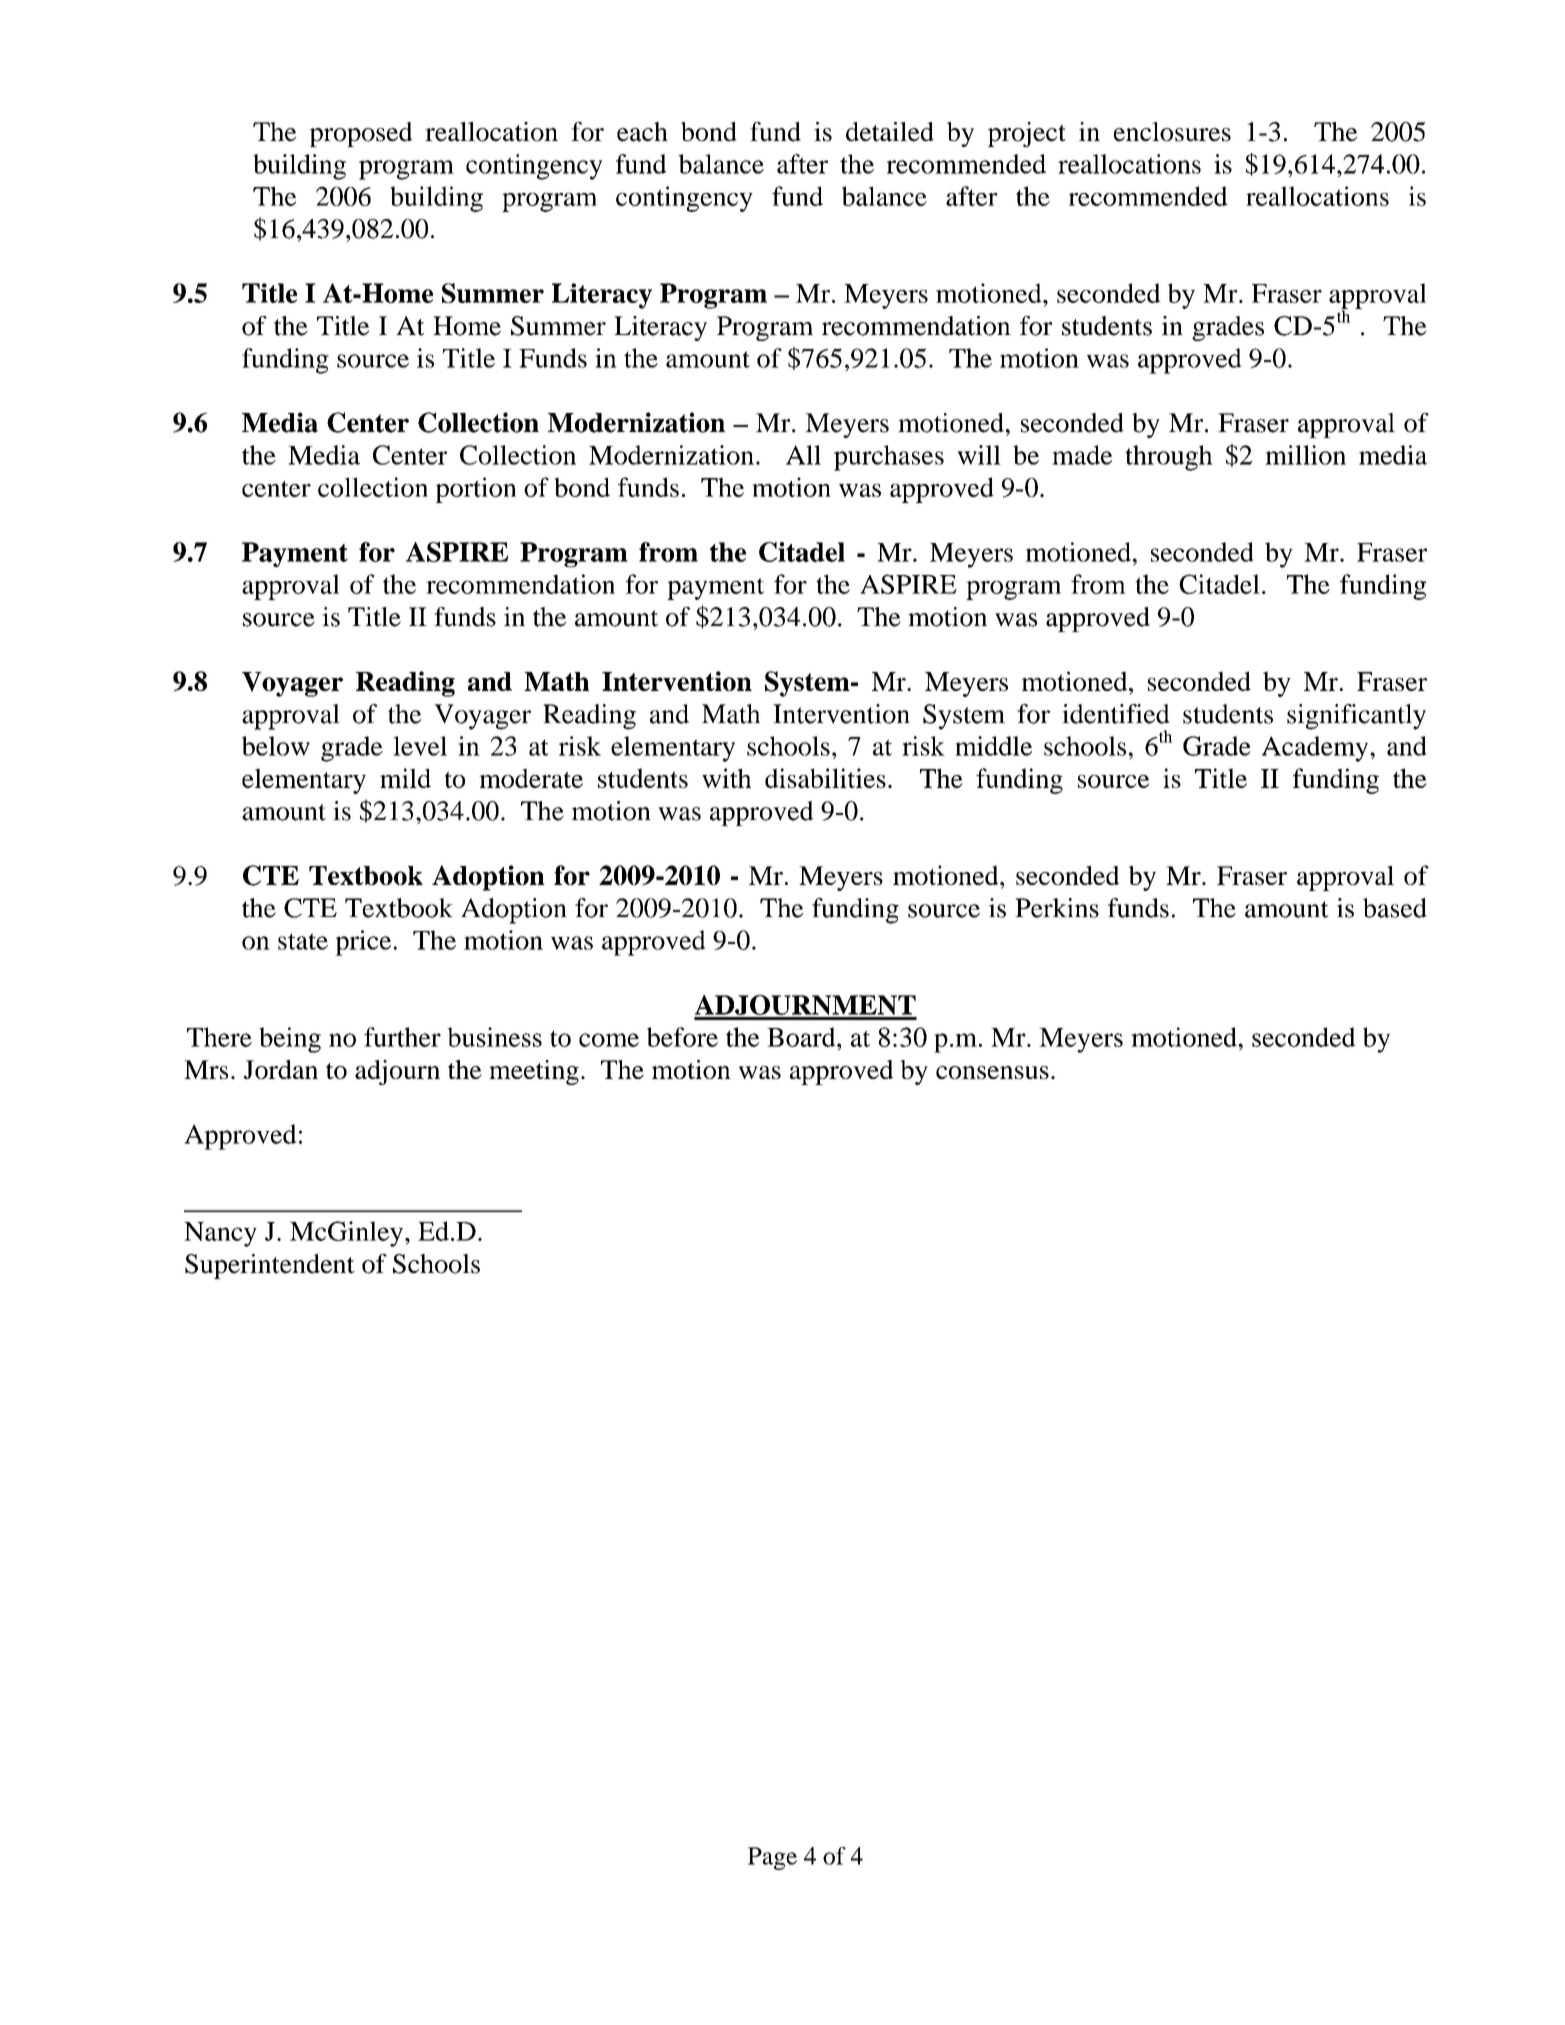 Image resolution: width=1565 pixels, height=2025 pixels. What do you see at coordinates (1057, 908) in the screenshot?
I see `Perkins` at bounding box center [1057, 908].
